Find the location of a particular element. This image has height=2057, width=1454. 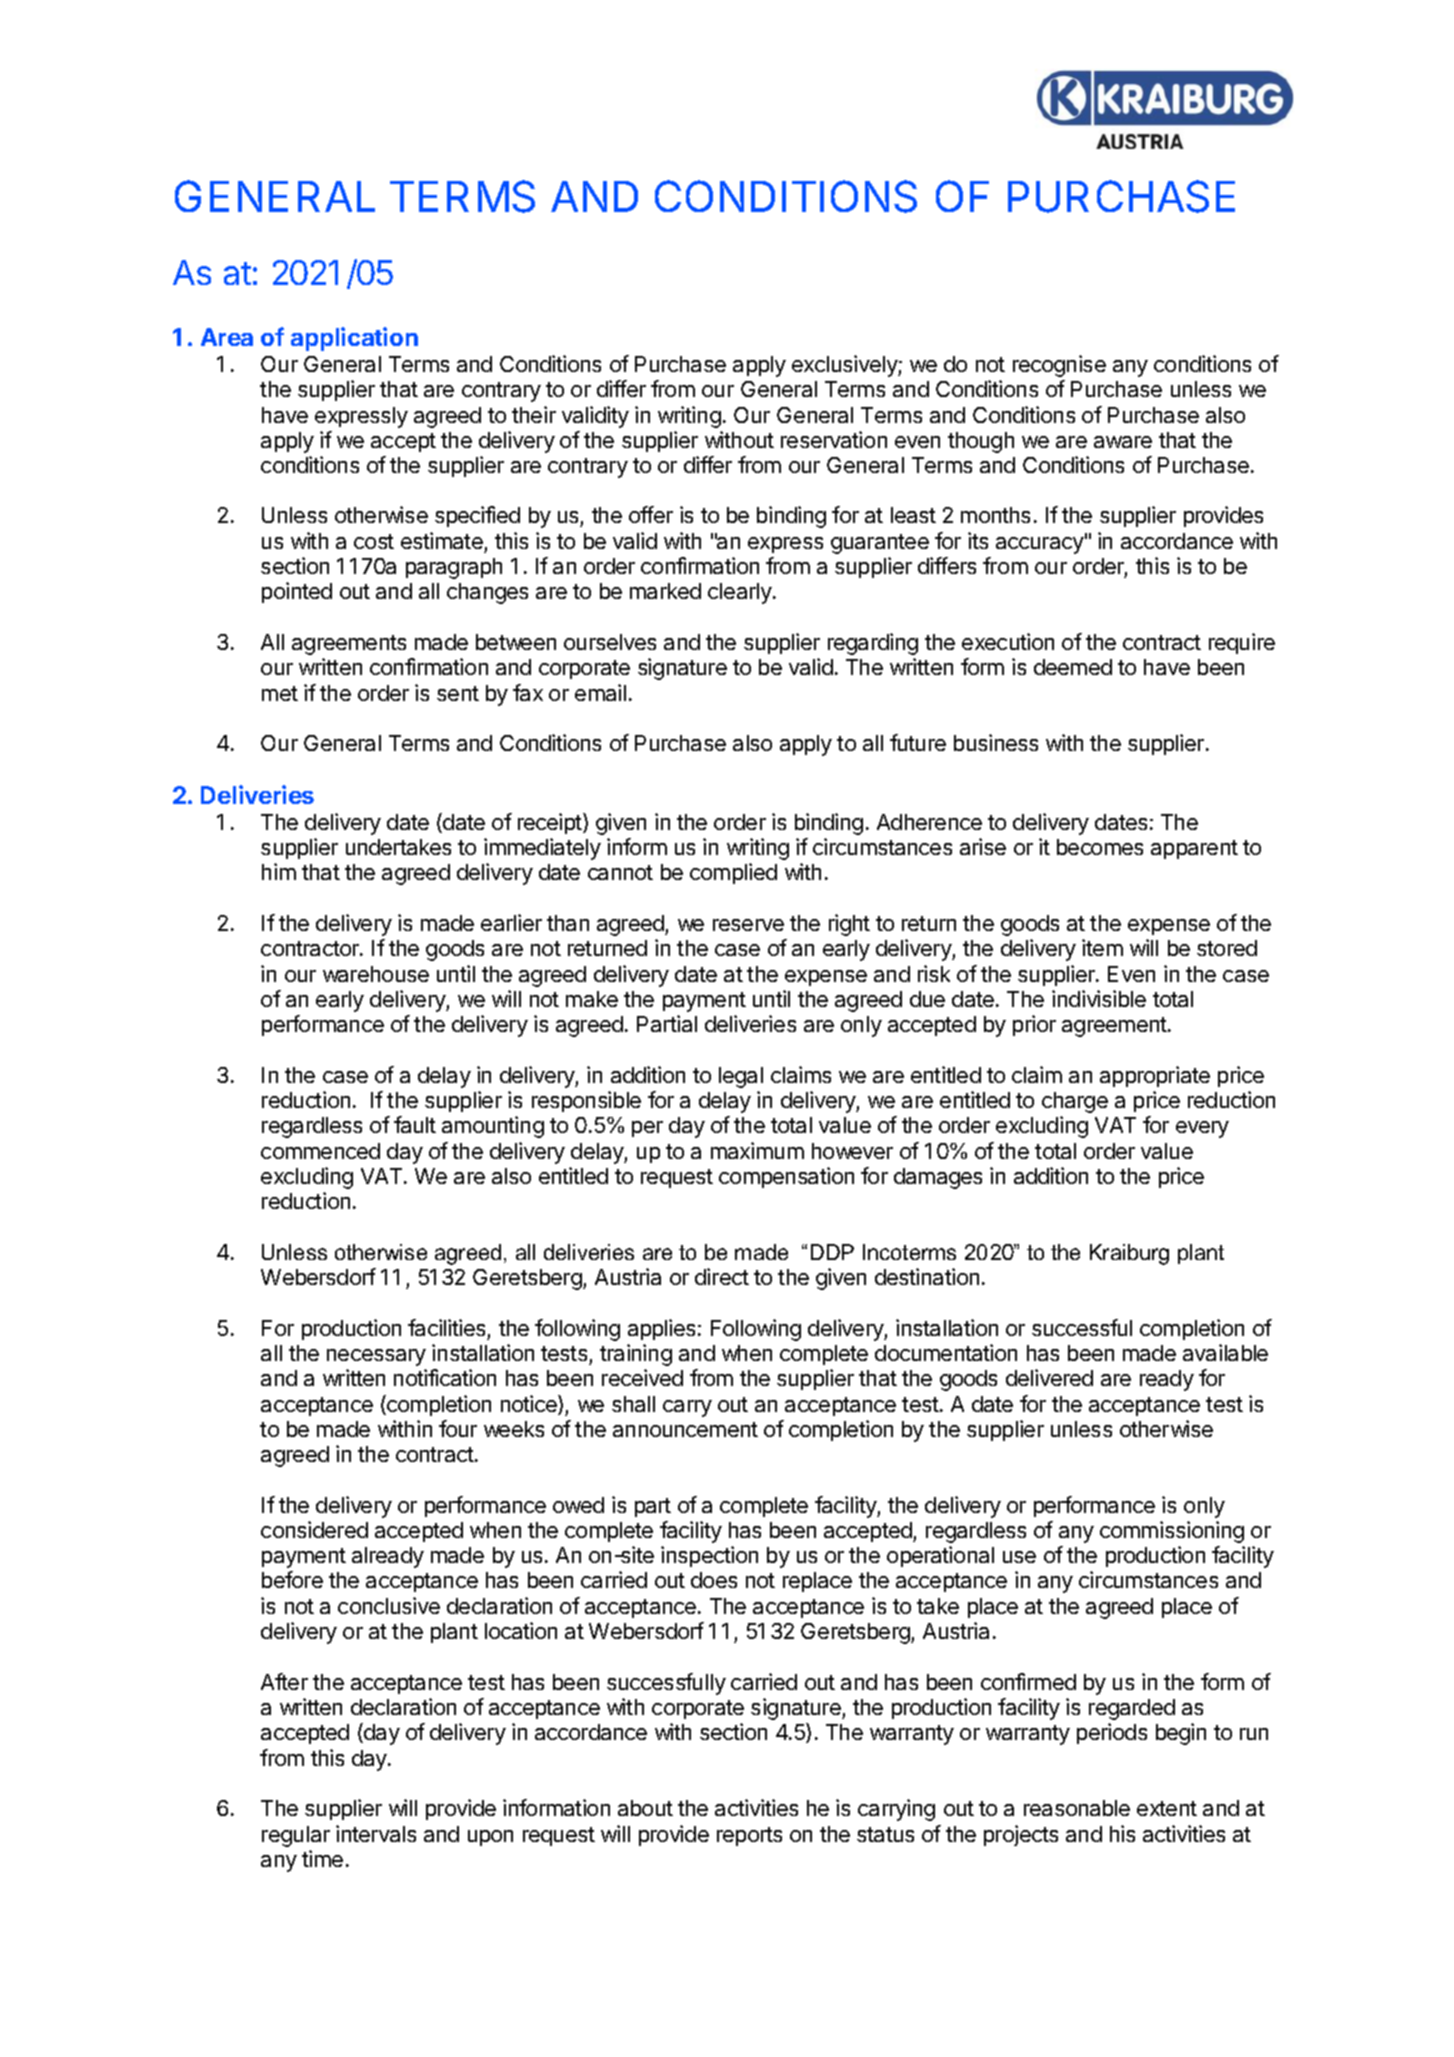

fault is located at coordinates (415, 1124).
